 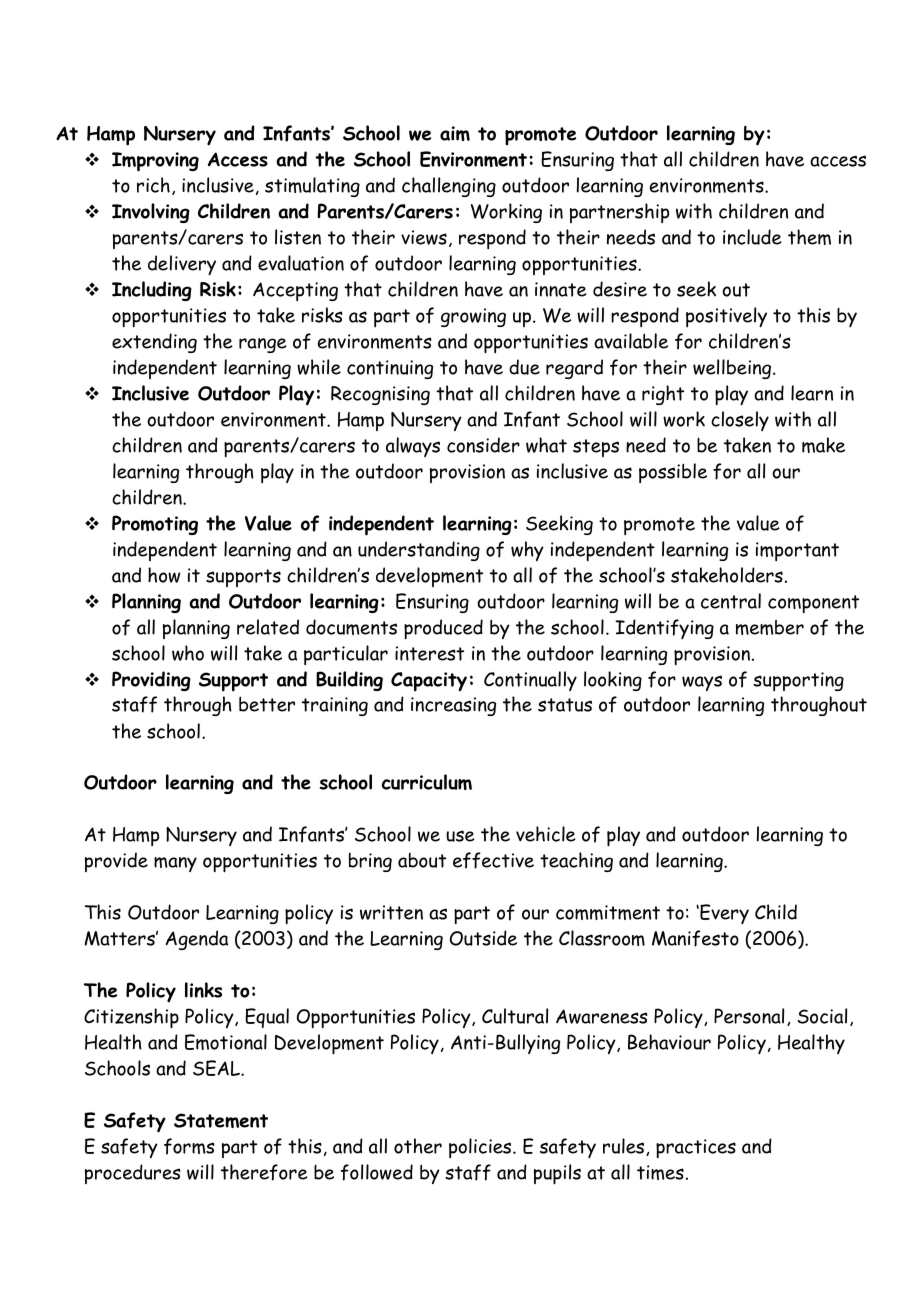 What do you see at coordinates (155, 162) in the screenshot?
I see `Improving` at bounding box center [155, 162].
